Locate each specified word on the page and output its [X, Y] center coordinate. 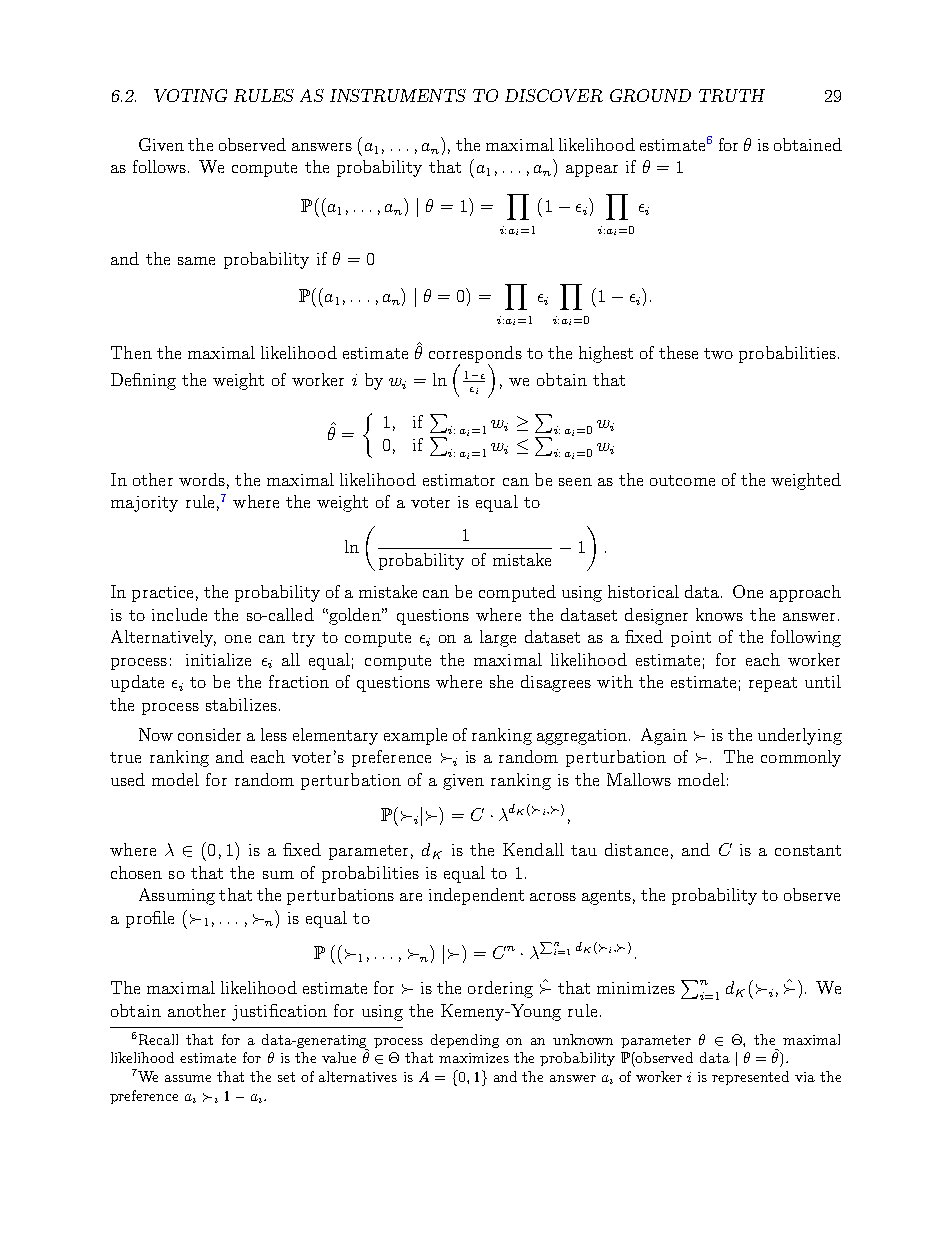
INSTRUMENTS [398, 95]
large [498, 638]
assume [188, 1078]
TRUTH [732, 95]
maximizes [474, 1058]
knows [719, 614]
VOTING [190, 95]
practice [162, 594]
